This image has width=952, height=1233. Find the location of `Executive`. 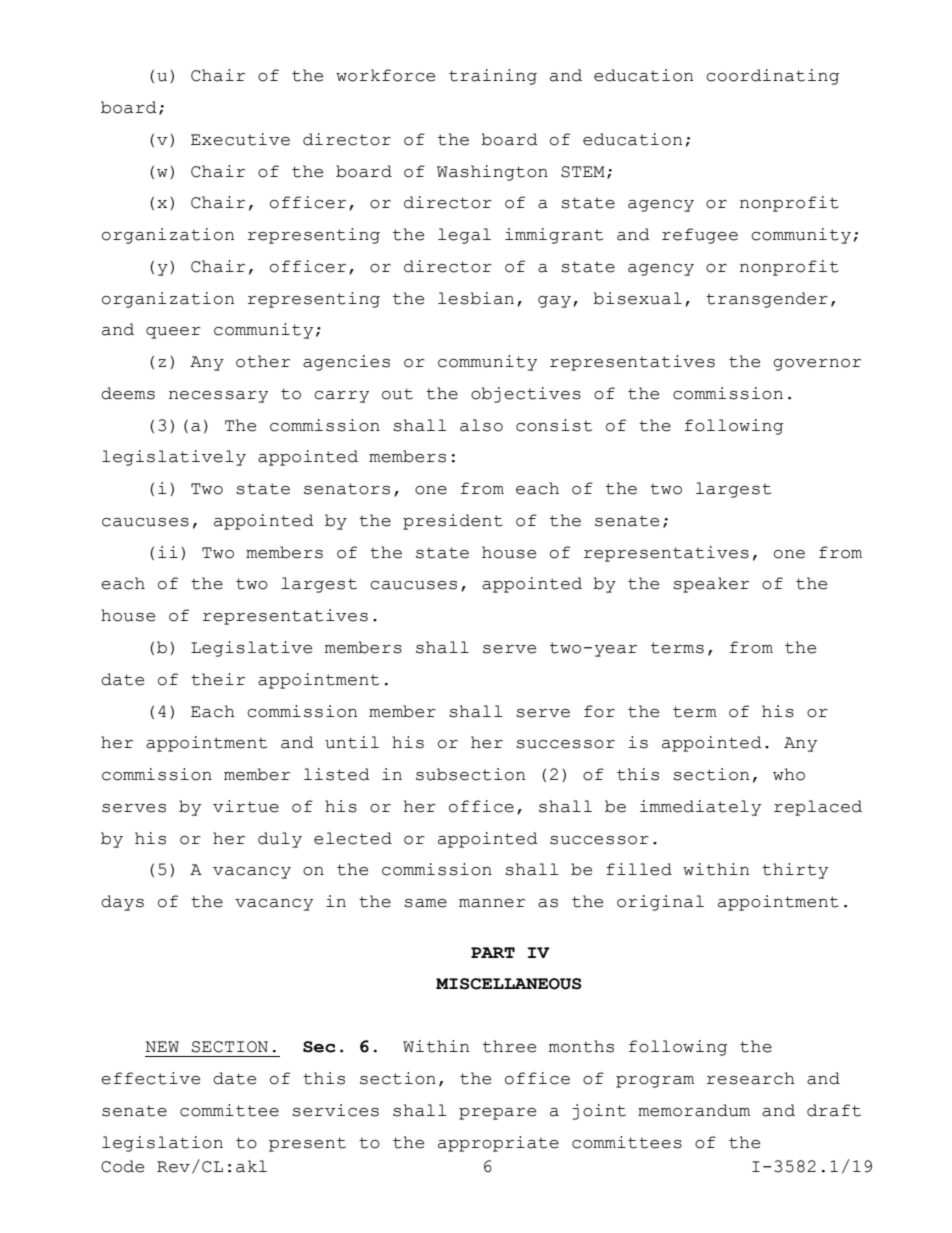

Executive is located at coordinates (240, 139).
